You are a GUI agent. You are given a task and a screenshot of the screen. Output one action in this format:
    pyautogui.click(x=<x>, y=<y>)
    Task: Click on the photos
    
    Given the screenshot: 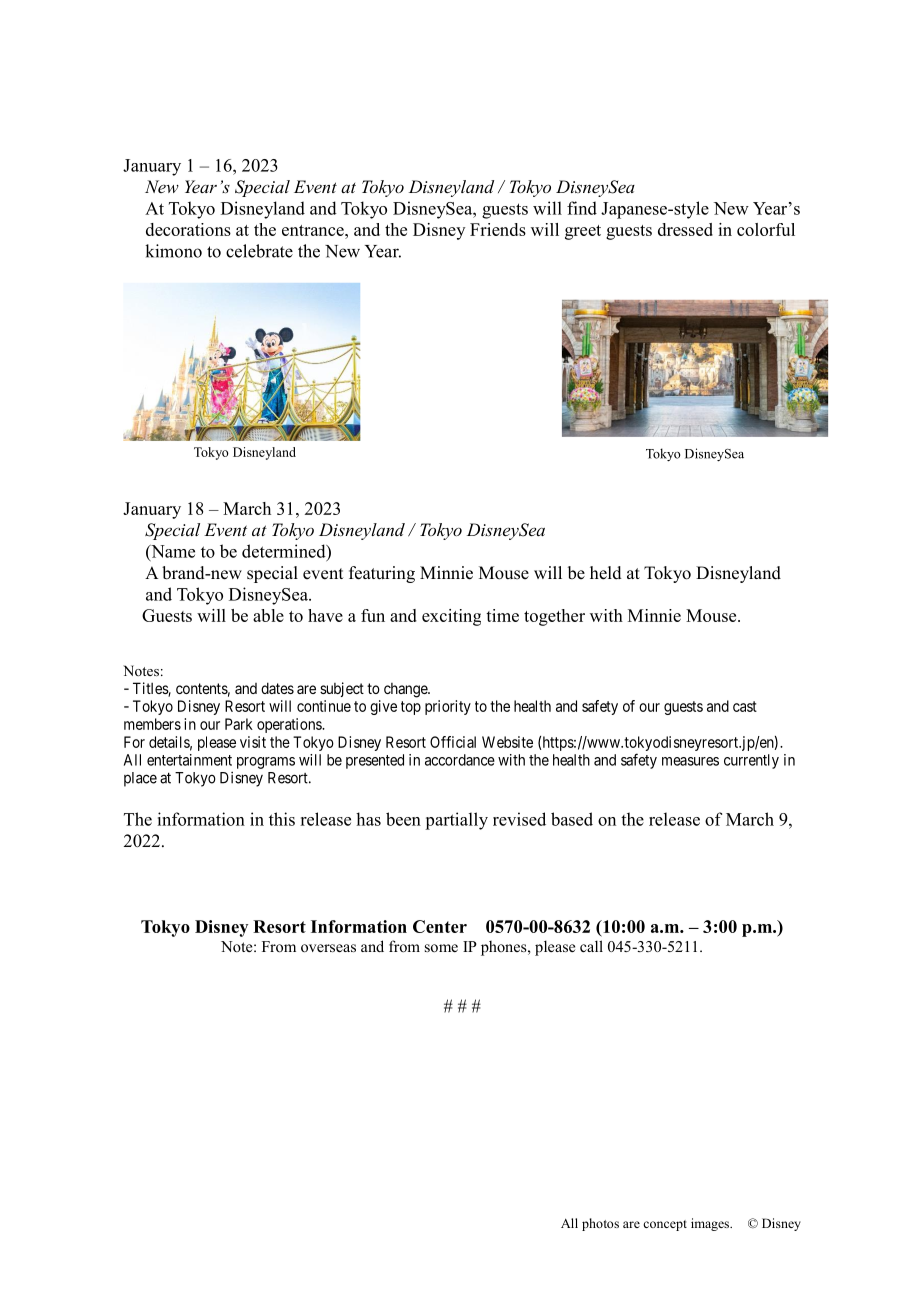 What is the action you would take?
    pyautogui.click(x=600, y=1224)
